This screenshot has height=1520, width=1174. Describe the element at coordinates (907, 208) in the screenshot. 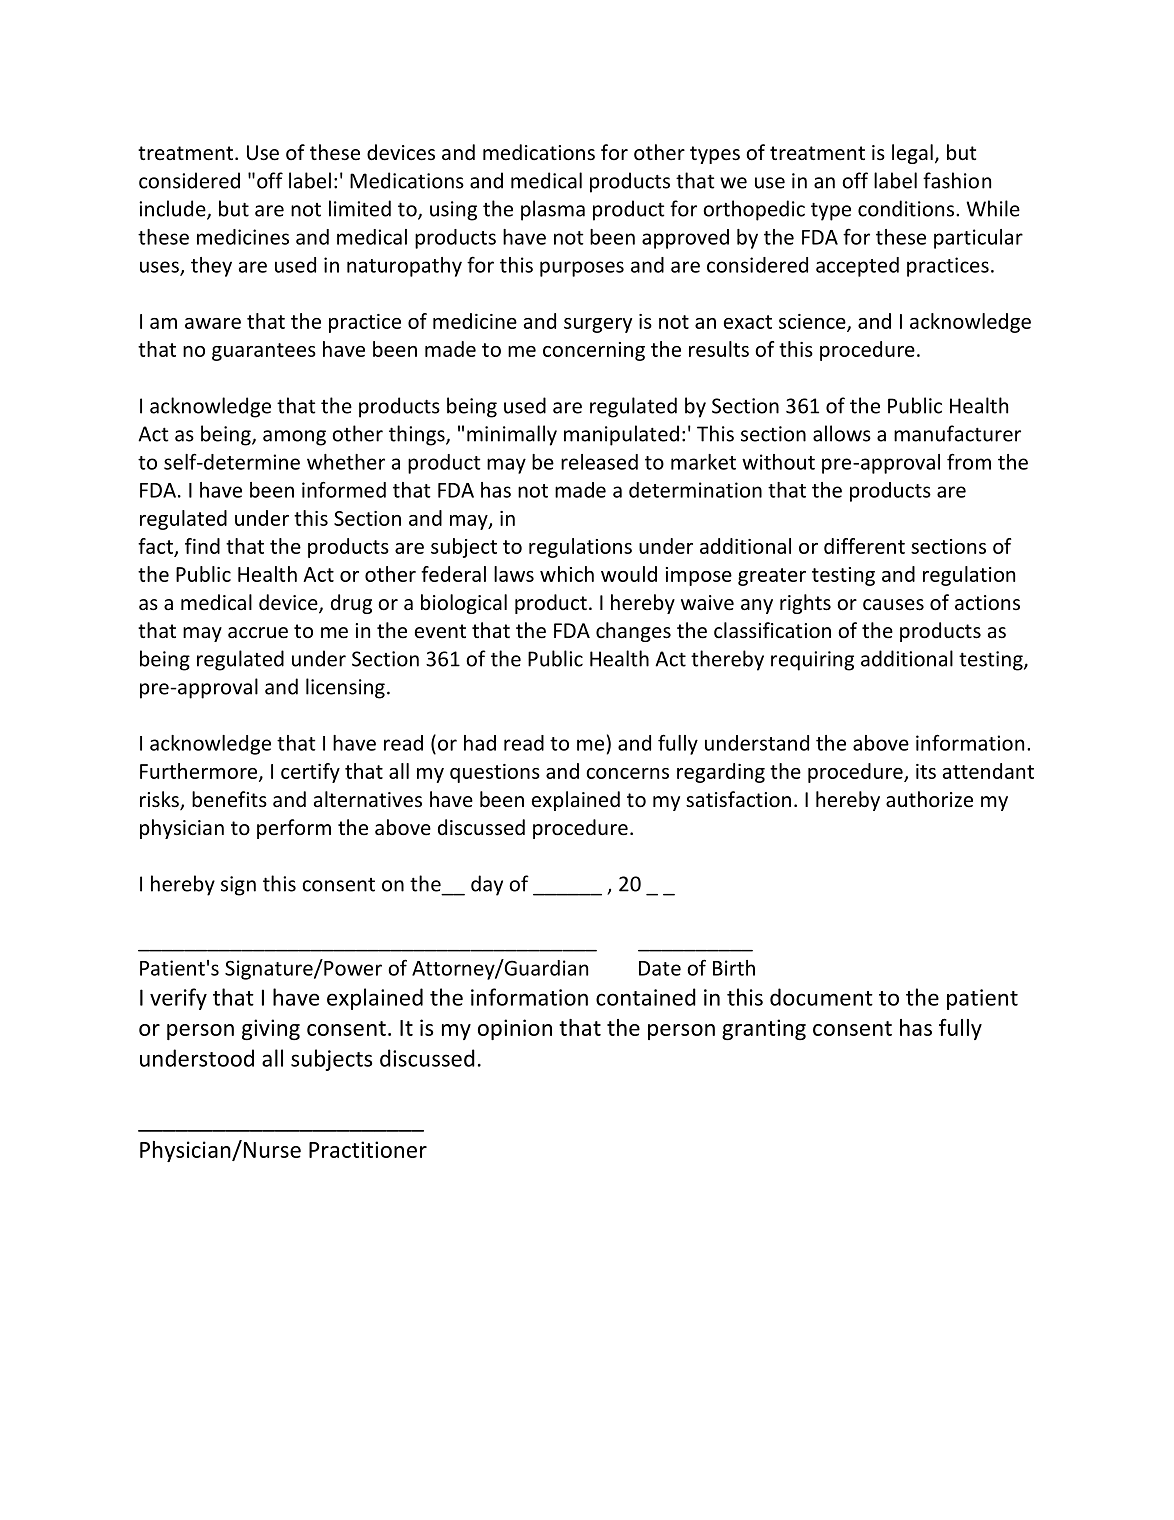

I see `conditions` at that location.
